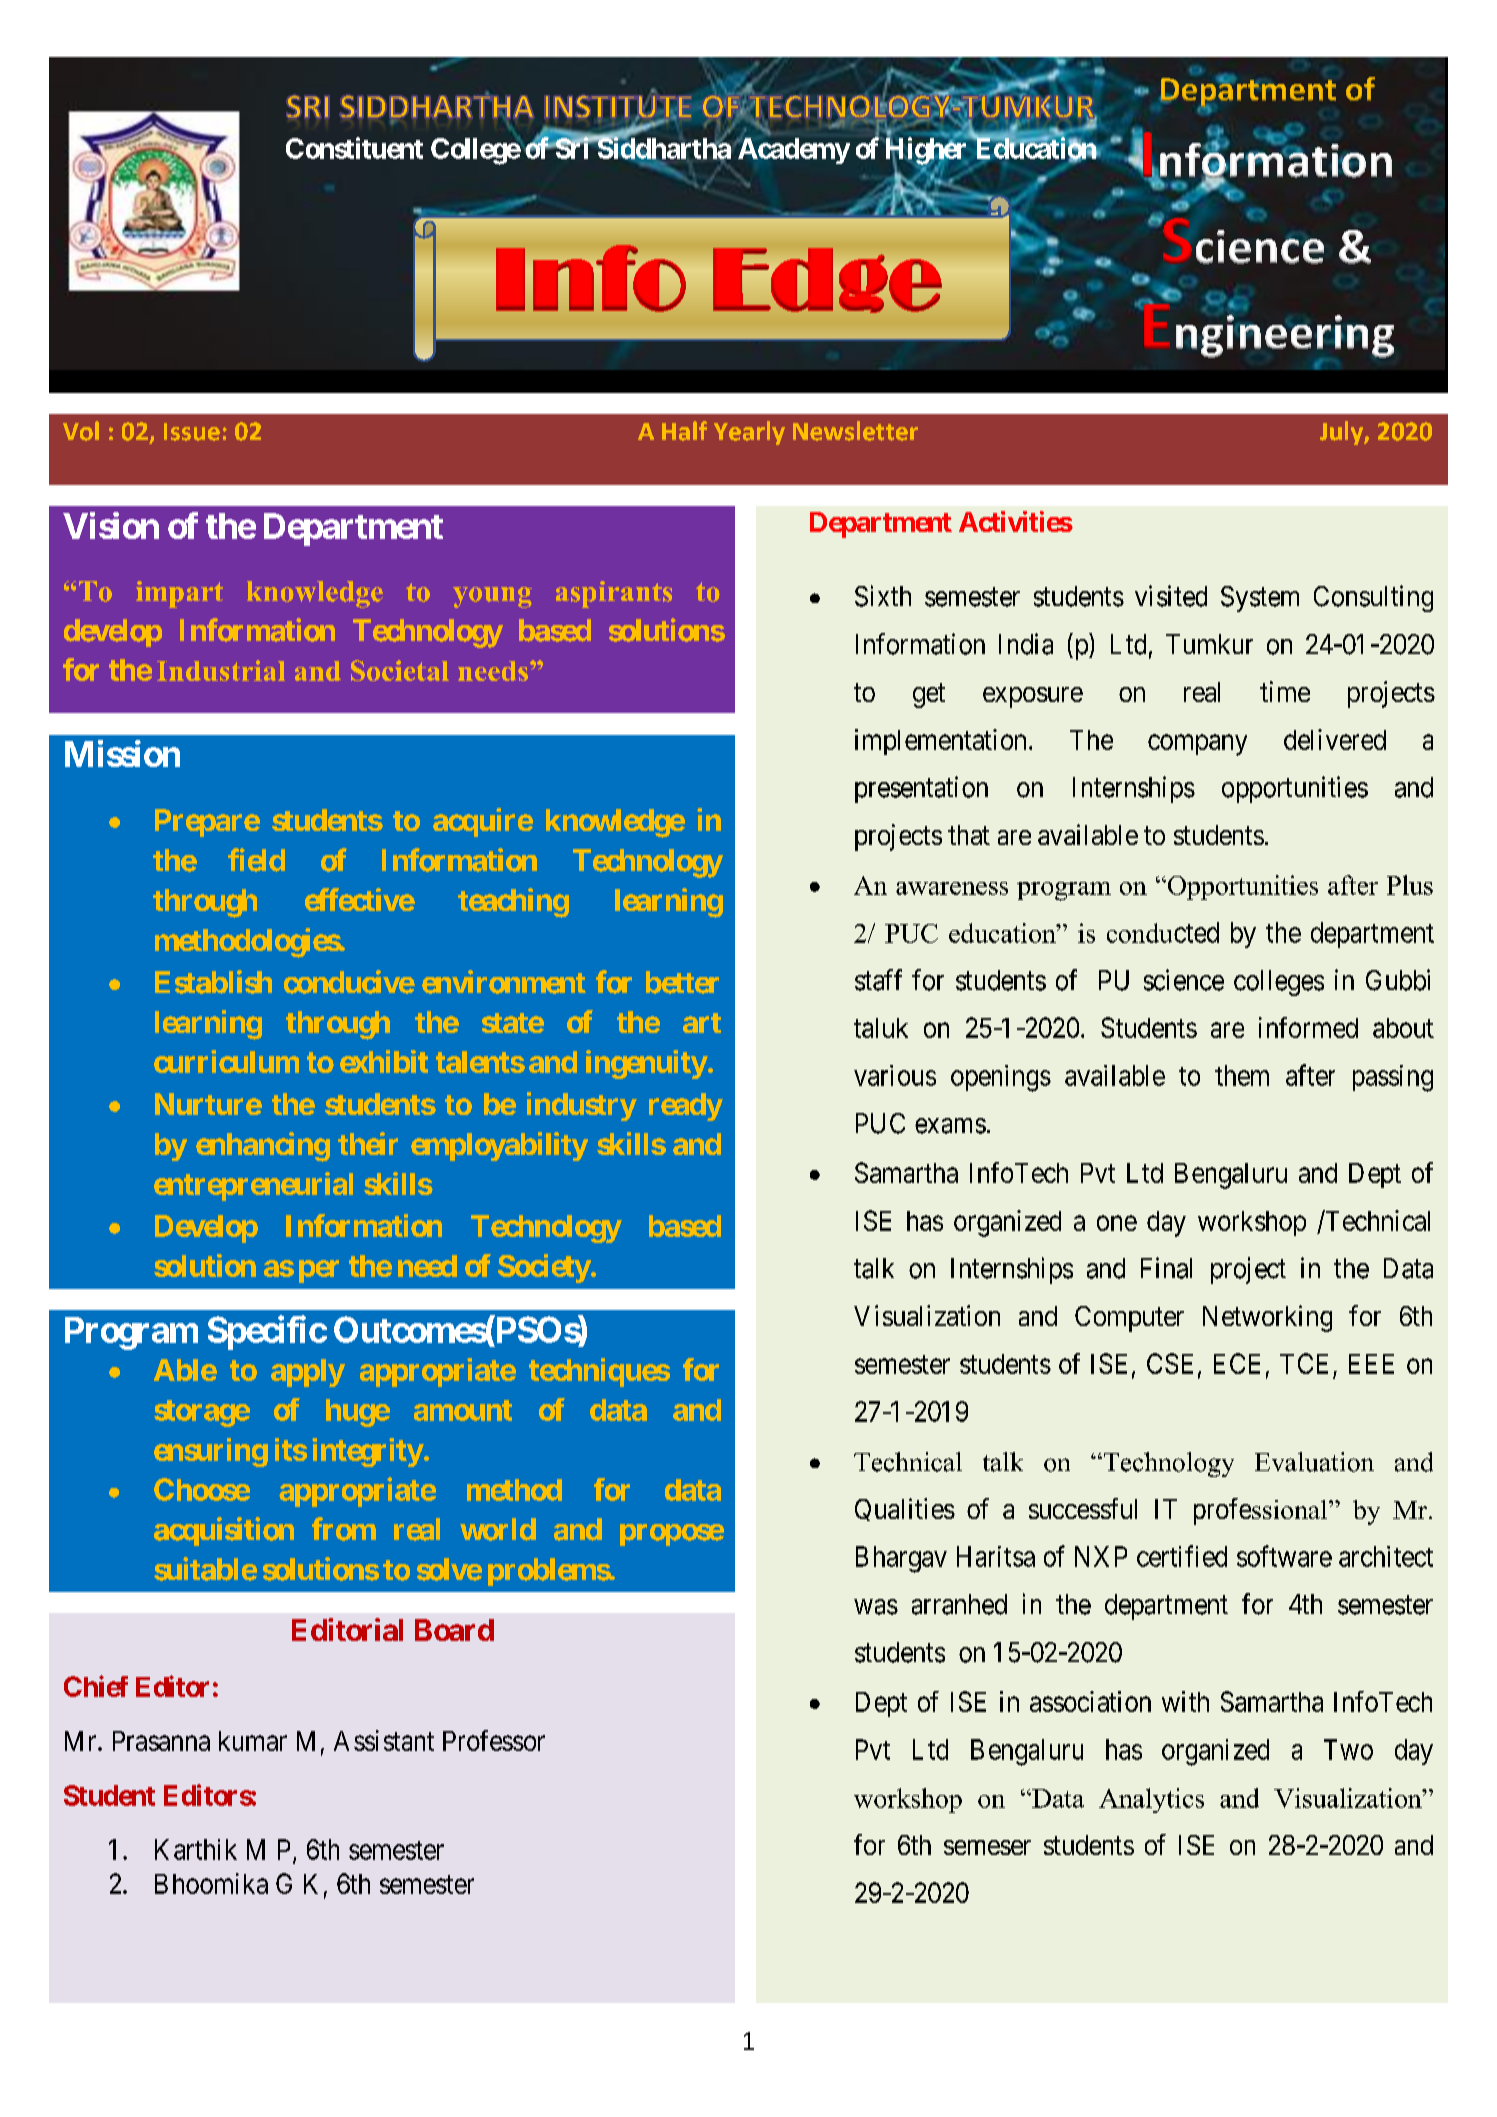 The height and width of the image is (2117, 1497). I want to click on Constituent, so click(354, 148).
